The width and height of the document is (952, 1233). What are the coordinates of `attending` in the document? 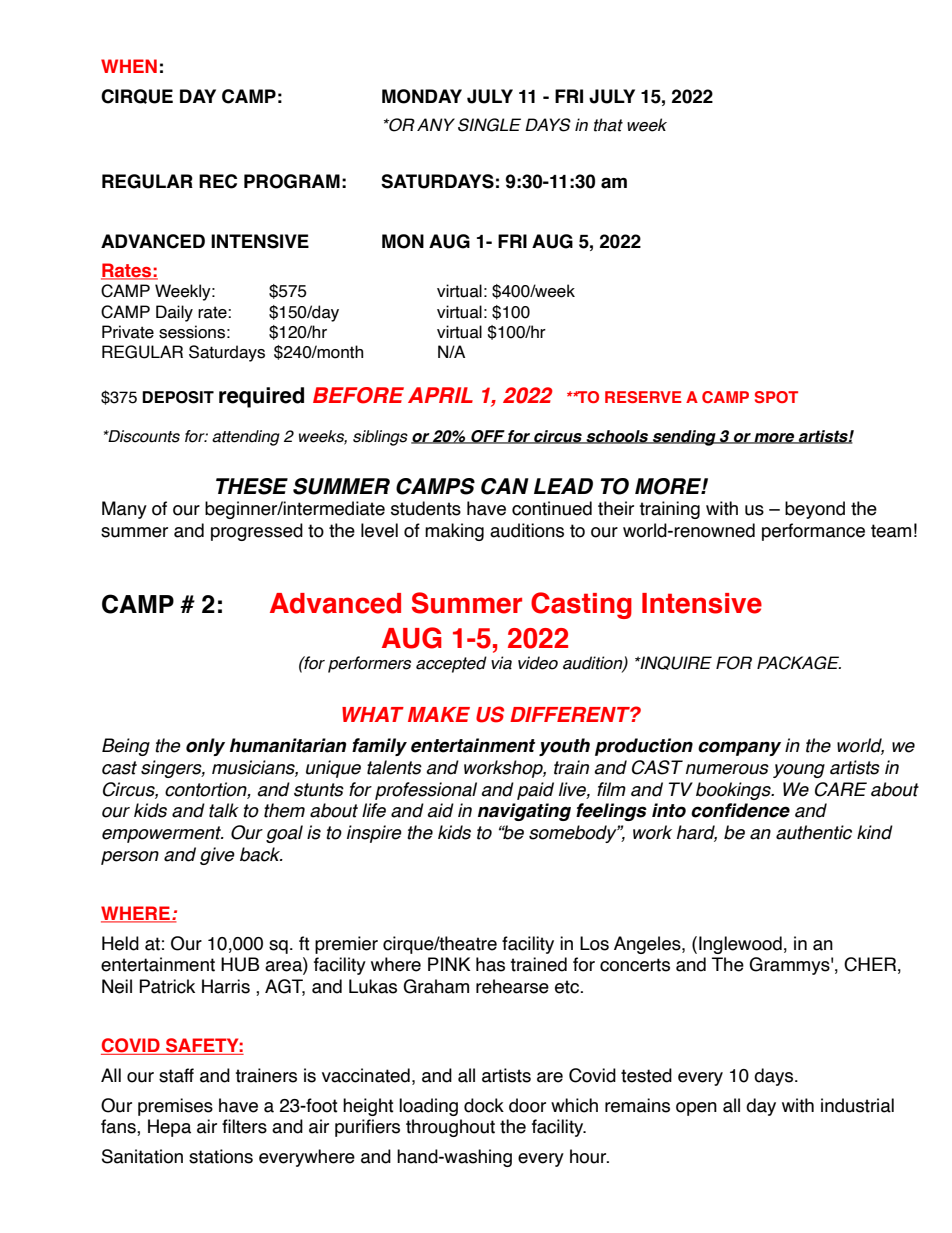 It's located at (246, 438).
